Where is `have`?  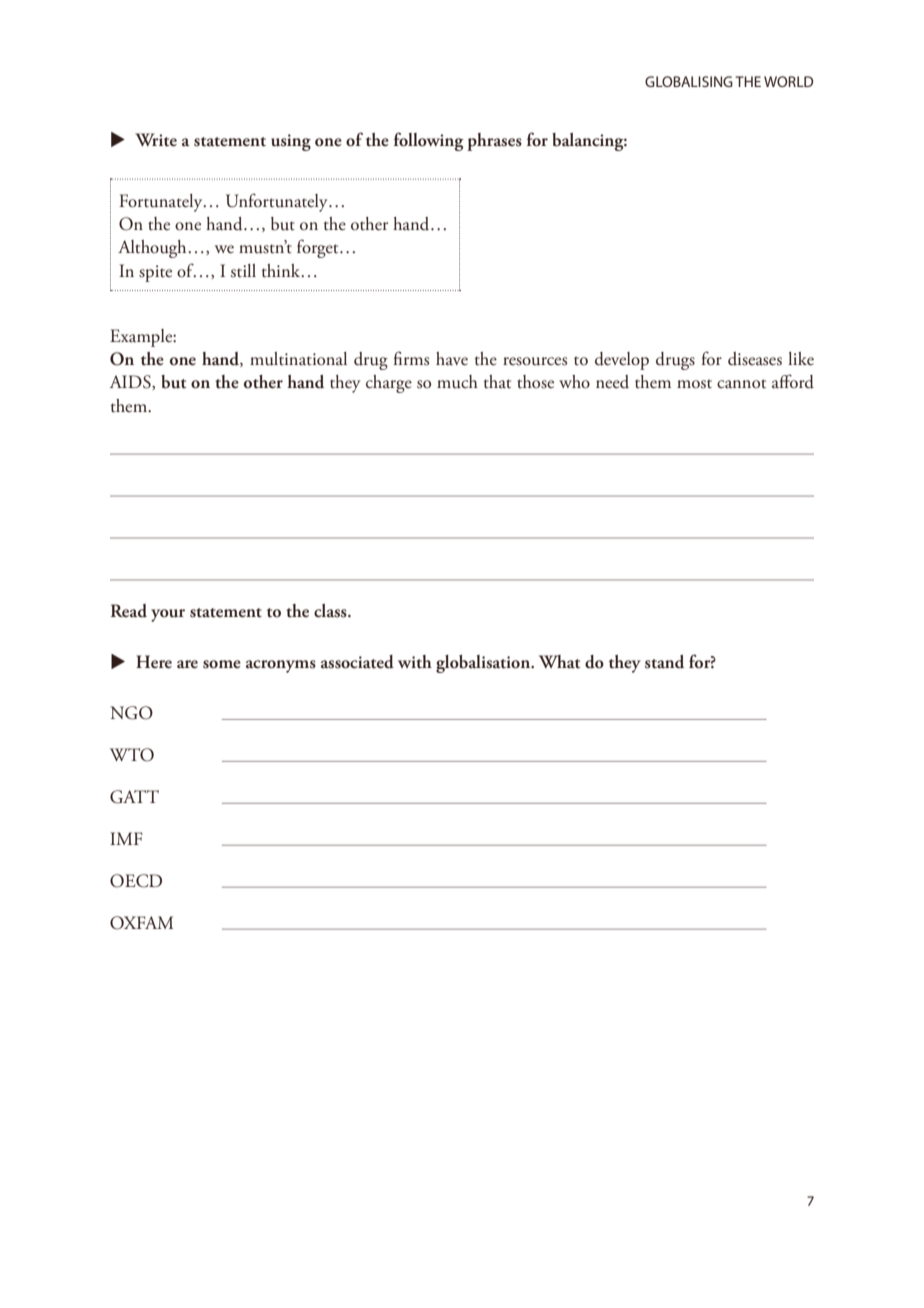
have is located at coordinates (452, 359).
